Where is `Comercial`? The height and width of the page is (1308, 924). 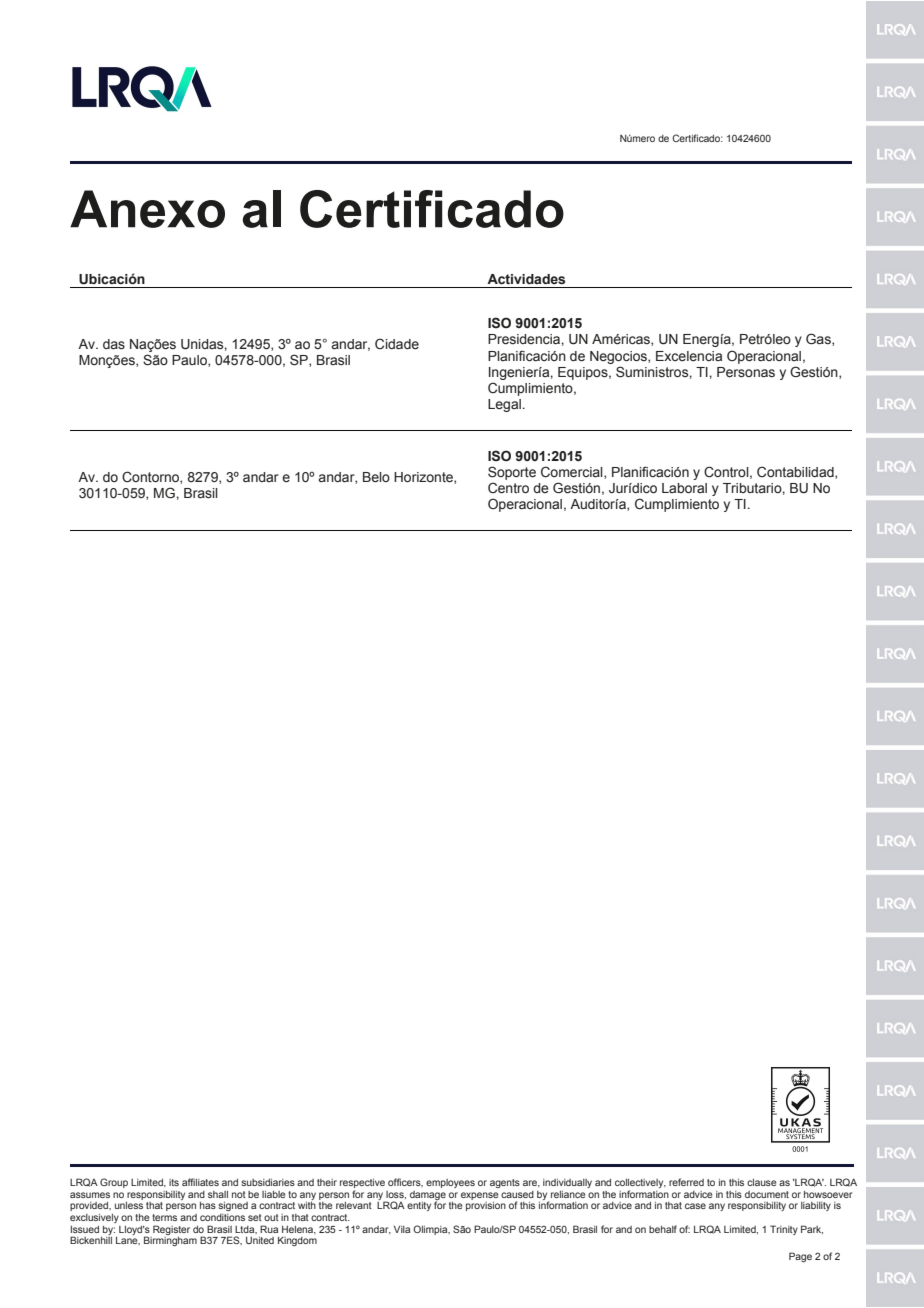 Comercial is located at coordinates (573, 472).
